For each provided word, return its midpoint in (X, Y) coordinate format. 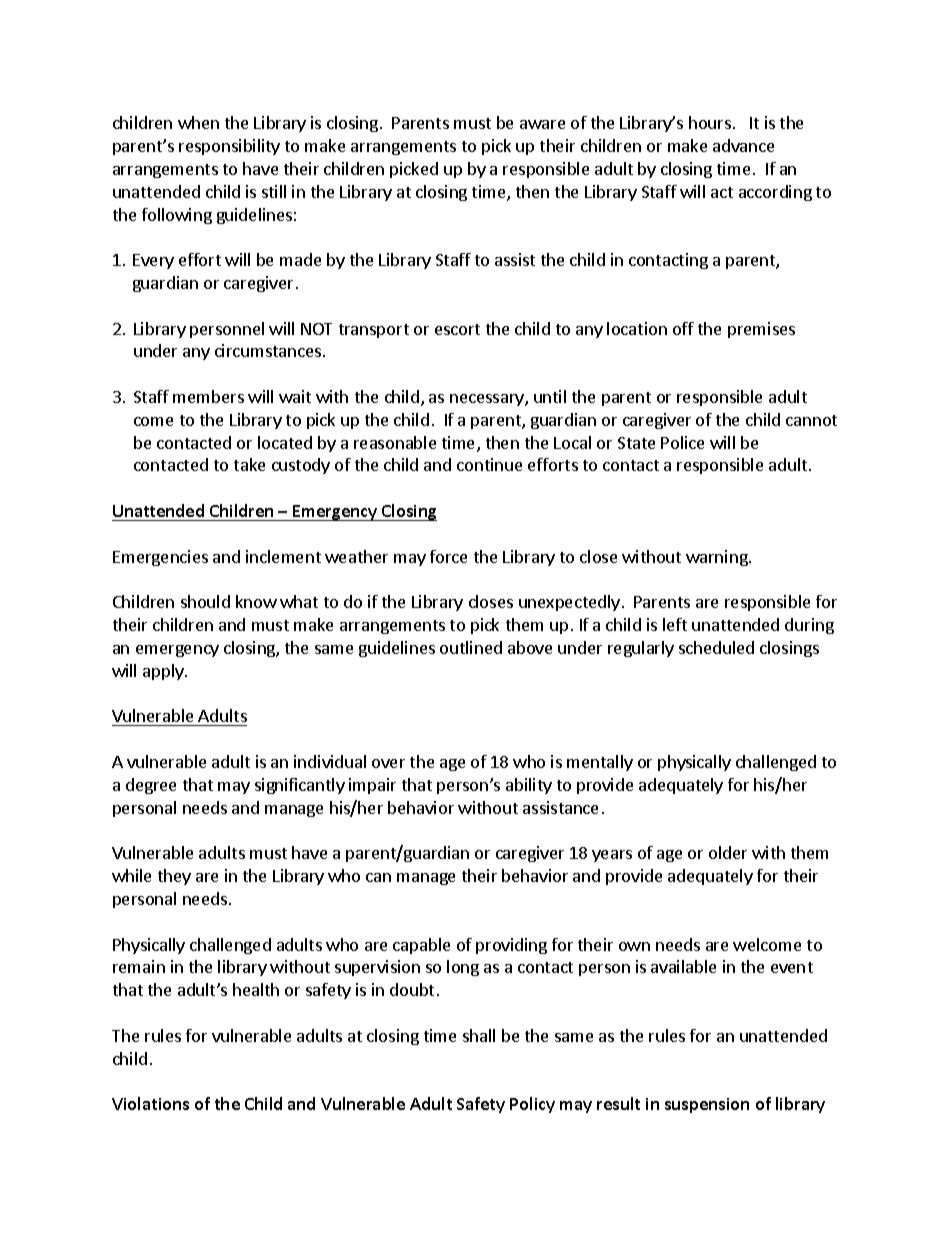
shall (479, 1035)
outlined (471, 647)
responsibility (229, 147)
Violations (150, 1103)
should (205, 601)
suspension (707, 1105)
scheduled (716, 647)
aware (542, 124)
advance (743, 145)
